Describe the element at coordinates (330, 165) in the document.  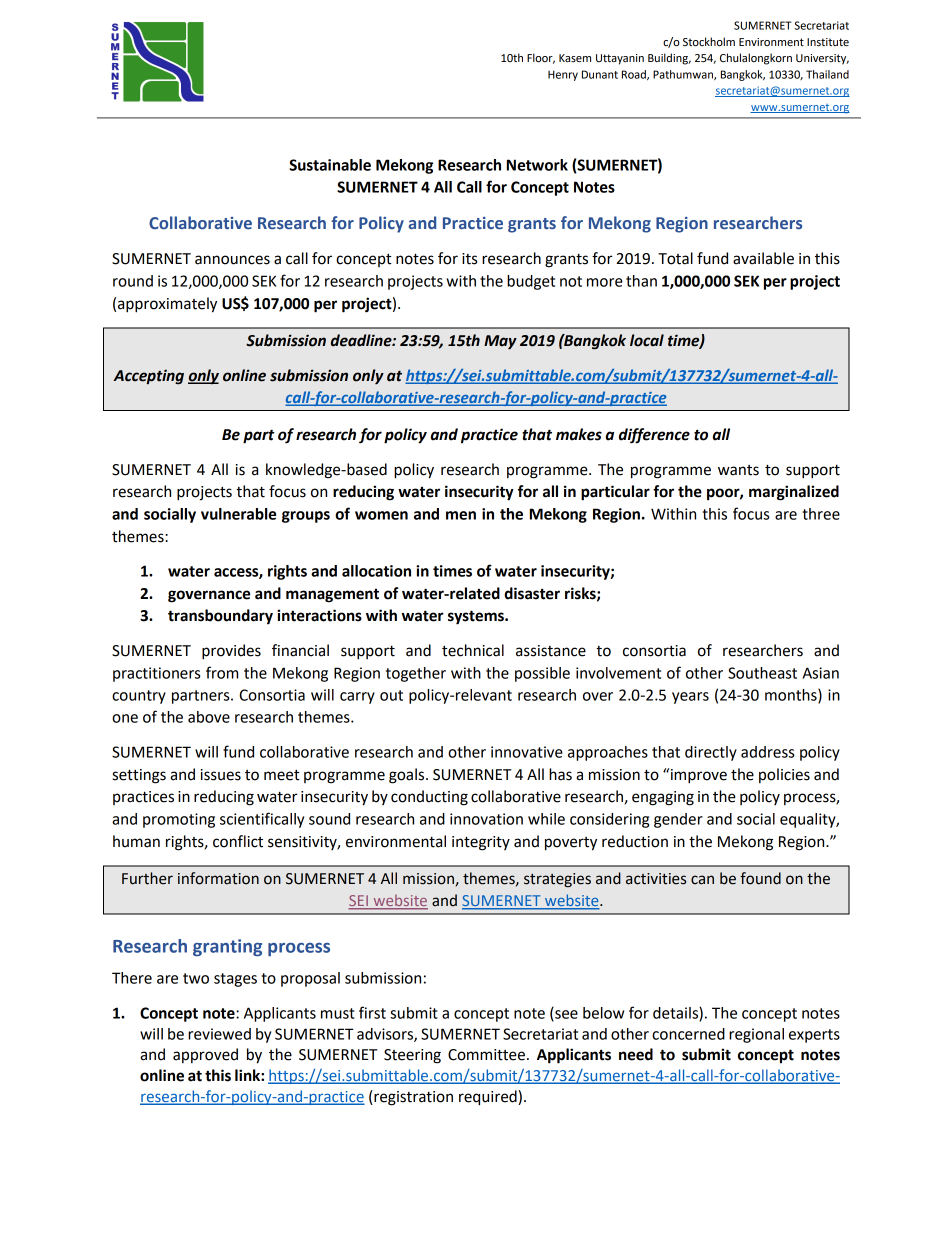
I see `Sustainable` at that location.
